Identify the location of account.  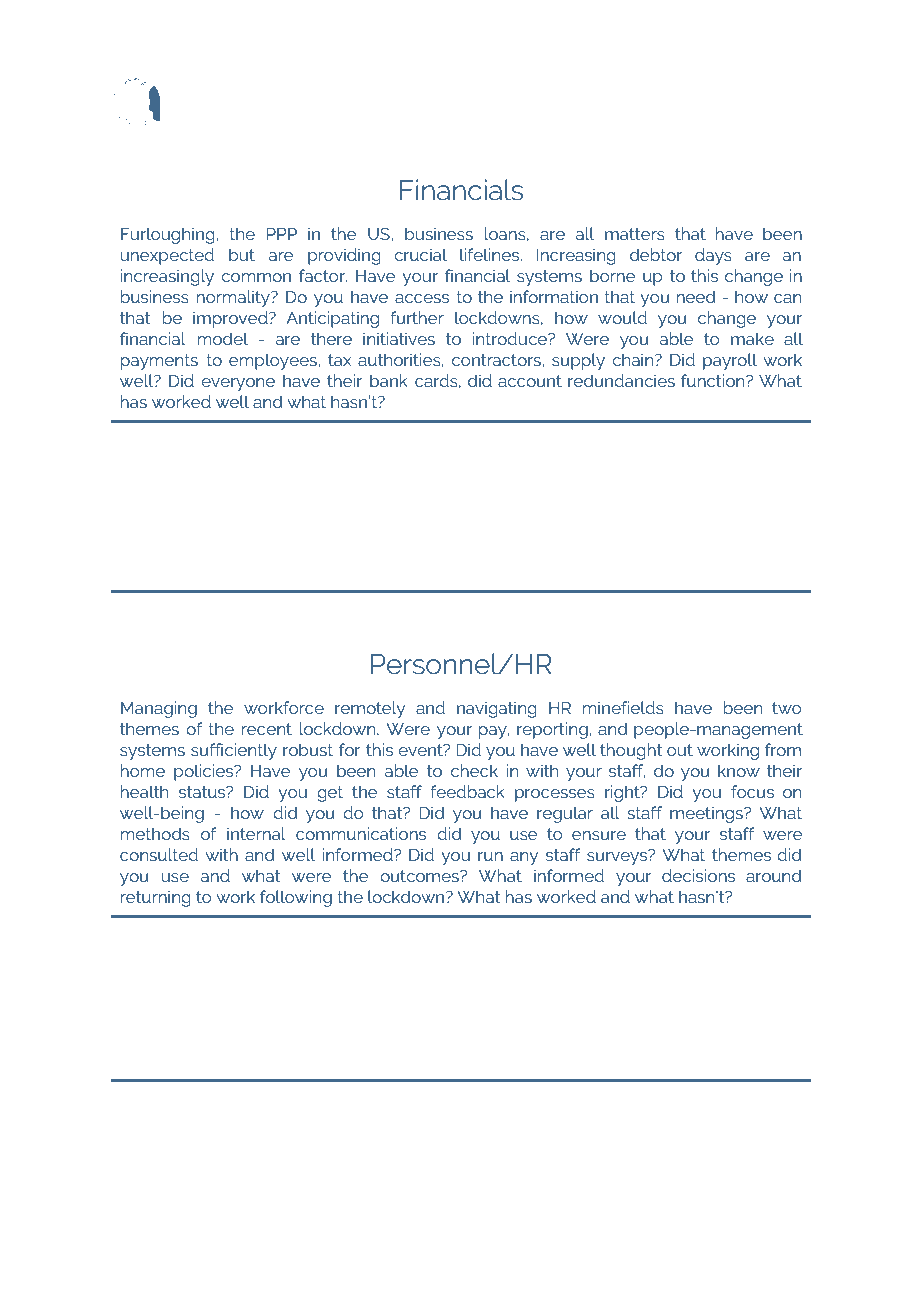
(530, 381).
